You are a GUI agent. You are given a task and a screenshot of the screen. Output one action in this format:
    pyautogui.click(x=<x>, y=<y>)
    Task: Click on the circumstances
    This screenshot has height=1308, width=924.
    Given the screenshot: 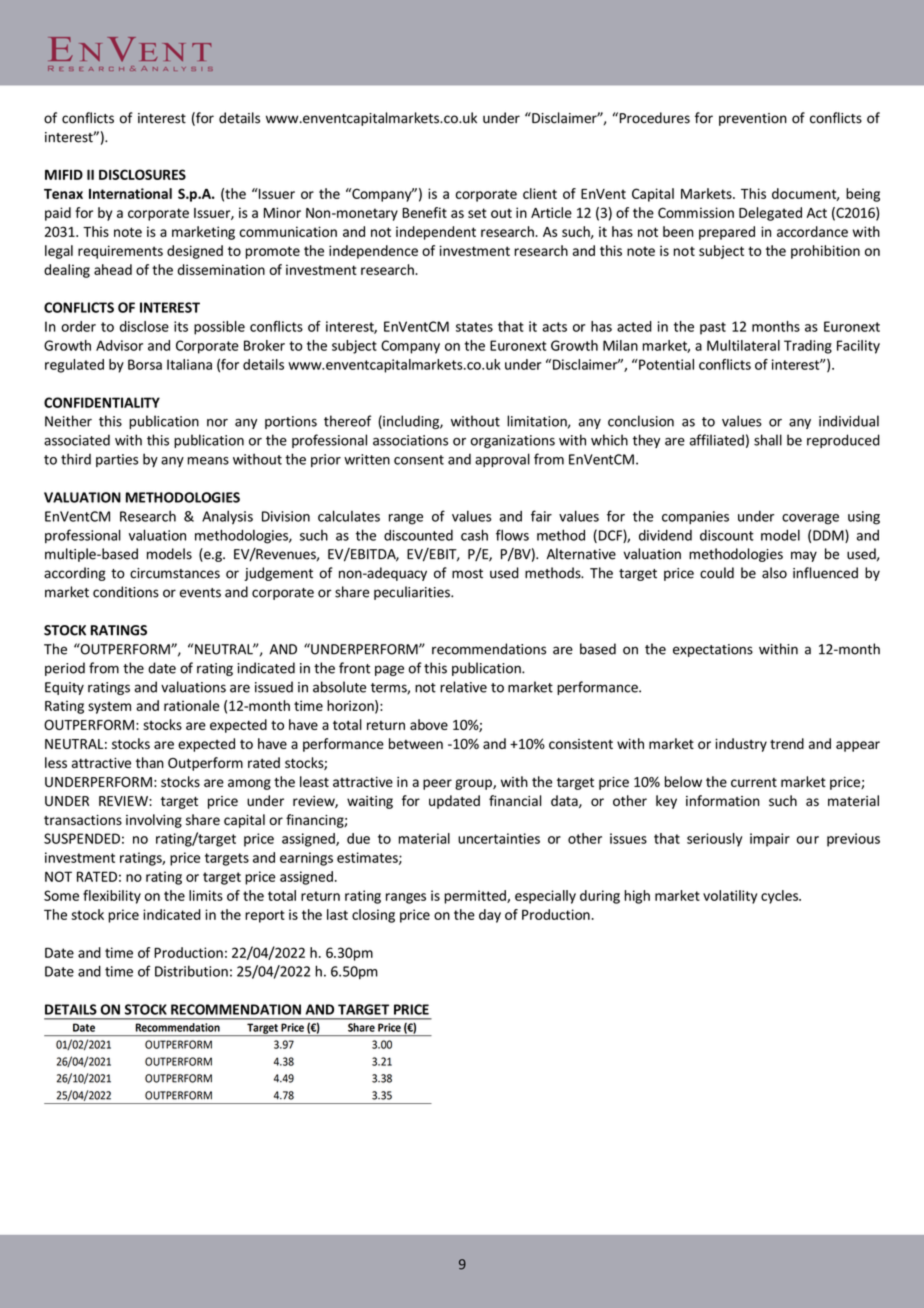 What is the action you would take?
    pyautogui.click(x=175, y=573)
